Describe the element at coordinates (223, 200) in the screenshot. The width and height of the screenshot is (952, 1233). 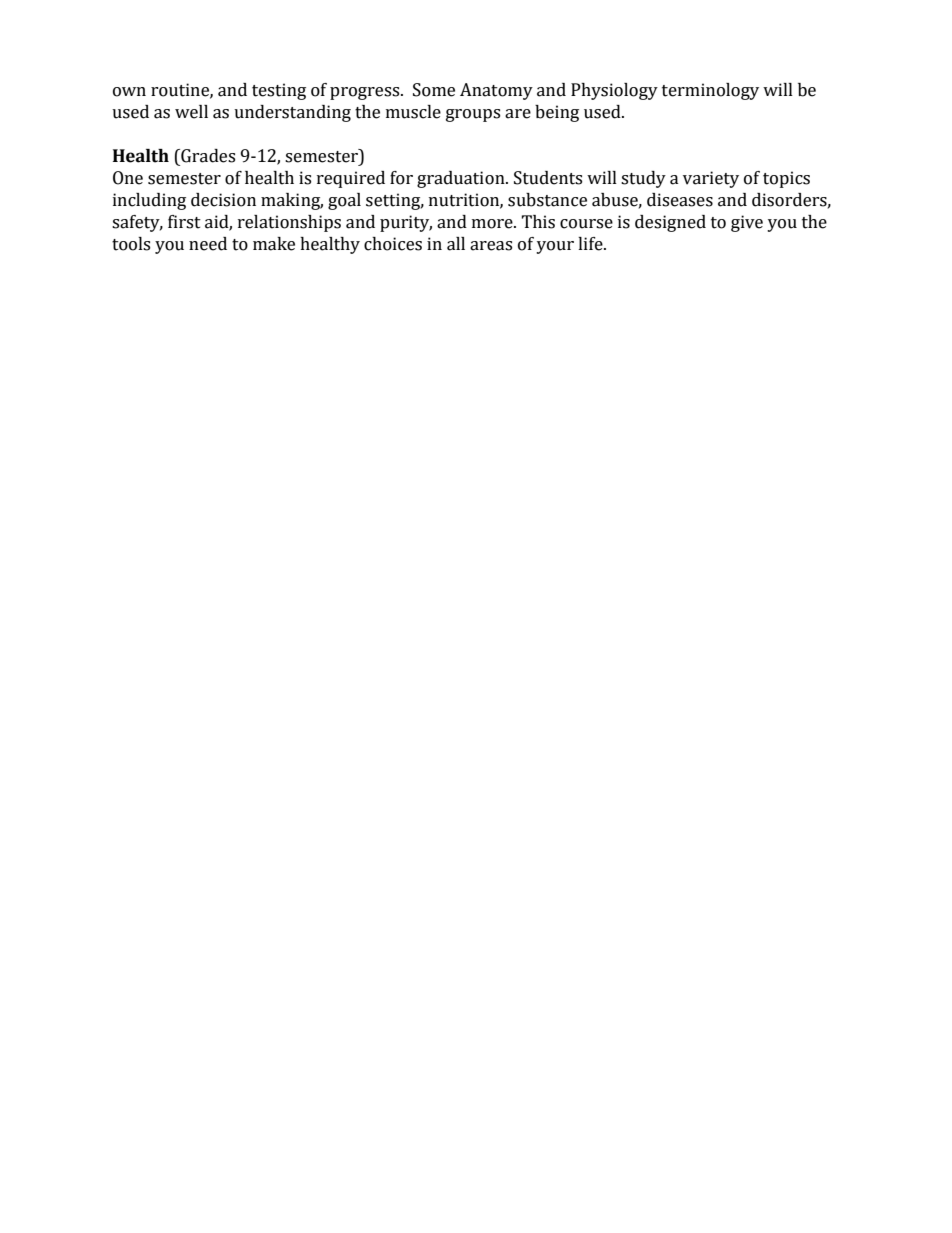
I see `decision` at that location.
